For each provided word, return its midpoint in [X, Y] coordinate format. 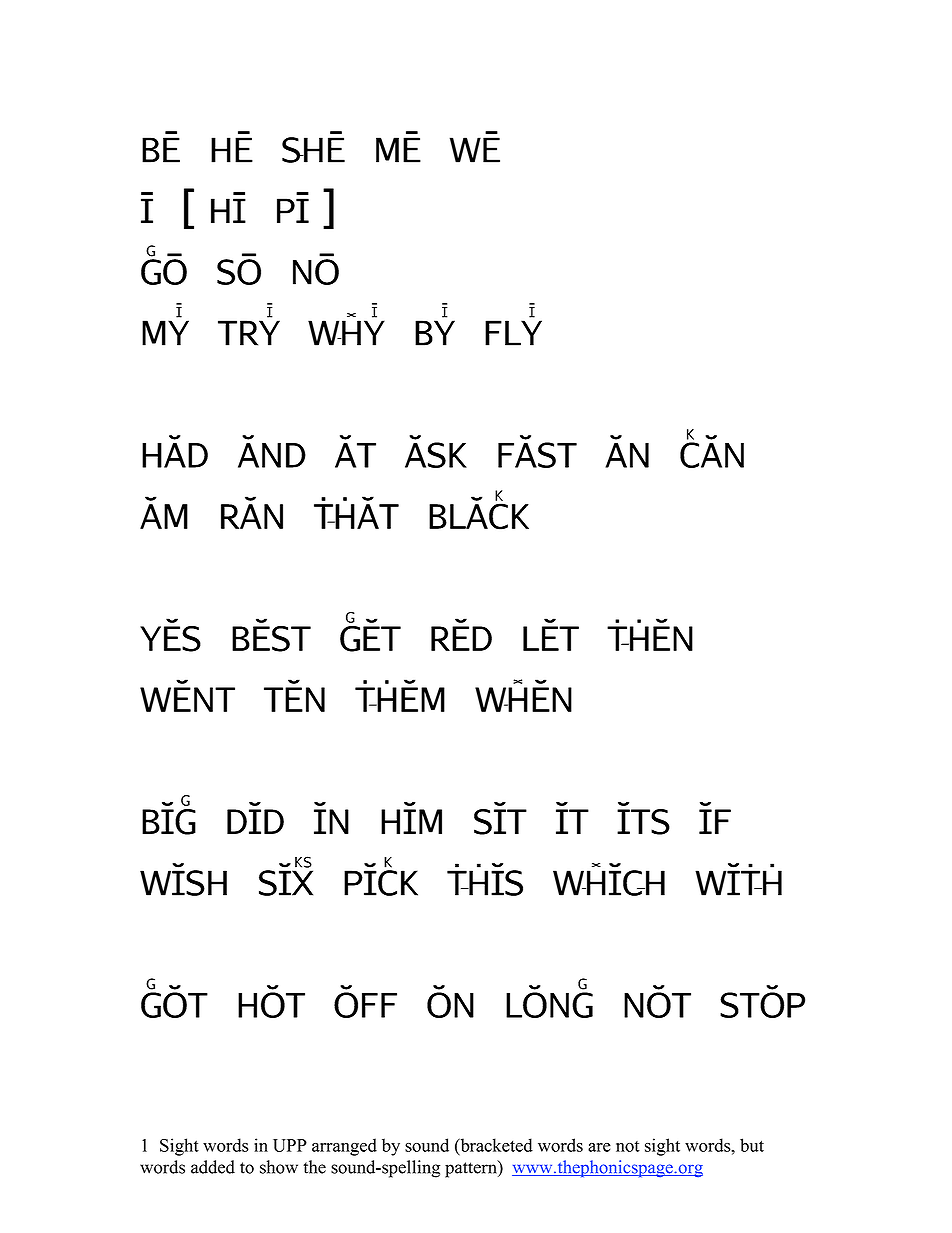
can [712, 448]
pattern [472, 1169]
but [752, 1145]
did [255, 818]
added [213, 1167]
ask [436, 451]
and [272, 451]
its [643, 818]
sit [500, 818]
